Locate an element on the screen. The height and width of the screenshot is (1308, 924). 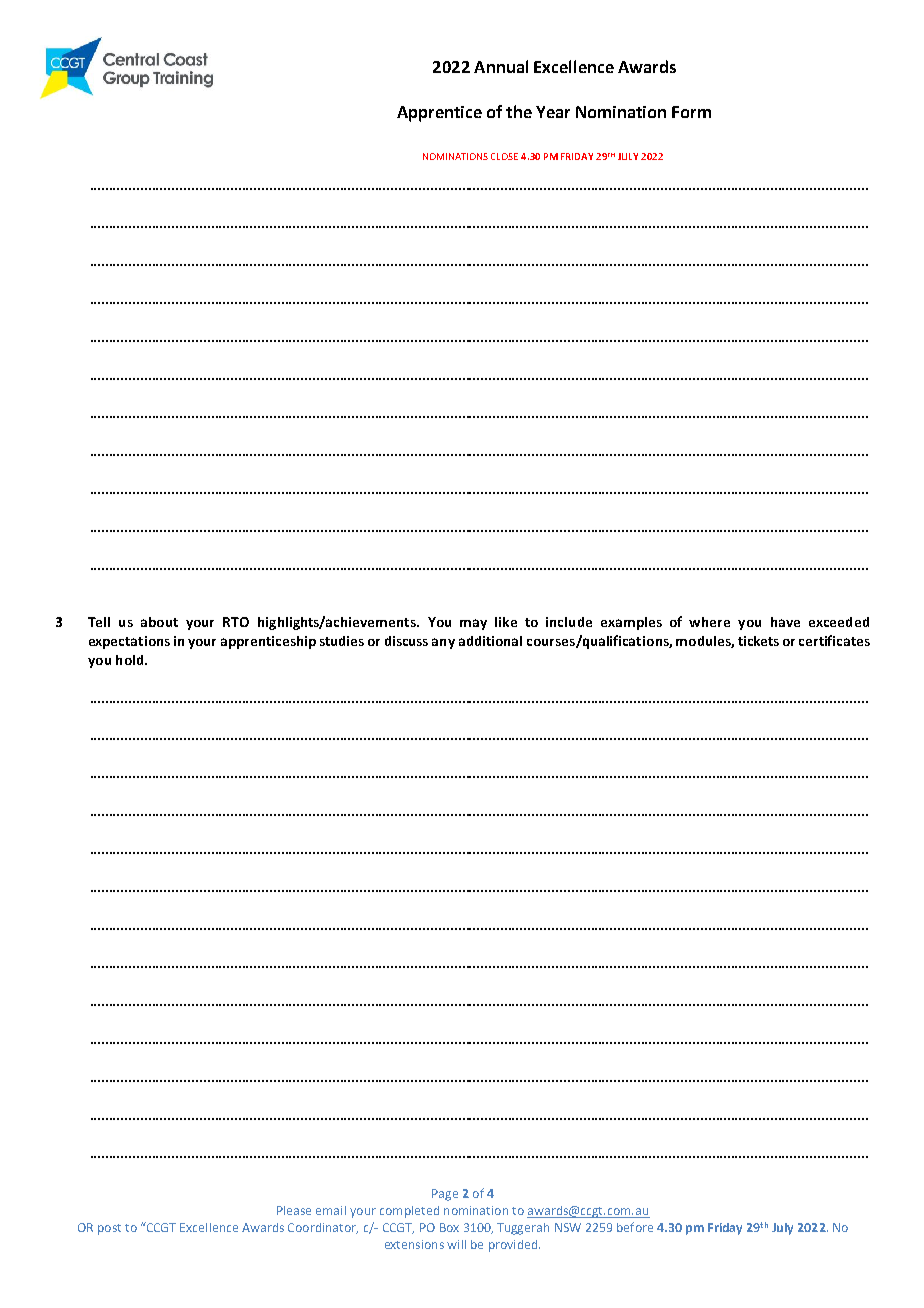
Box is located at coordinates (449, 1227).
